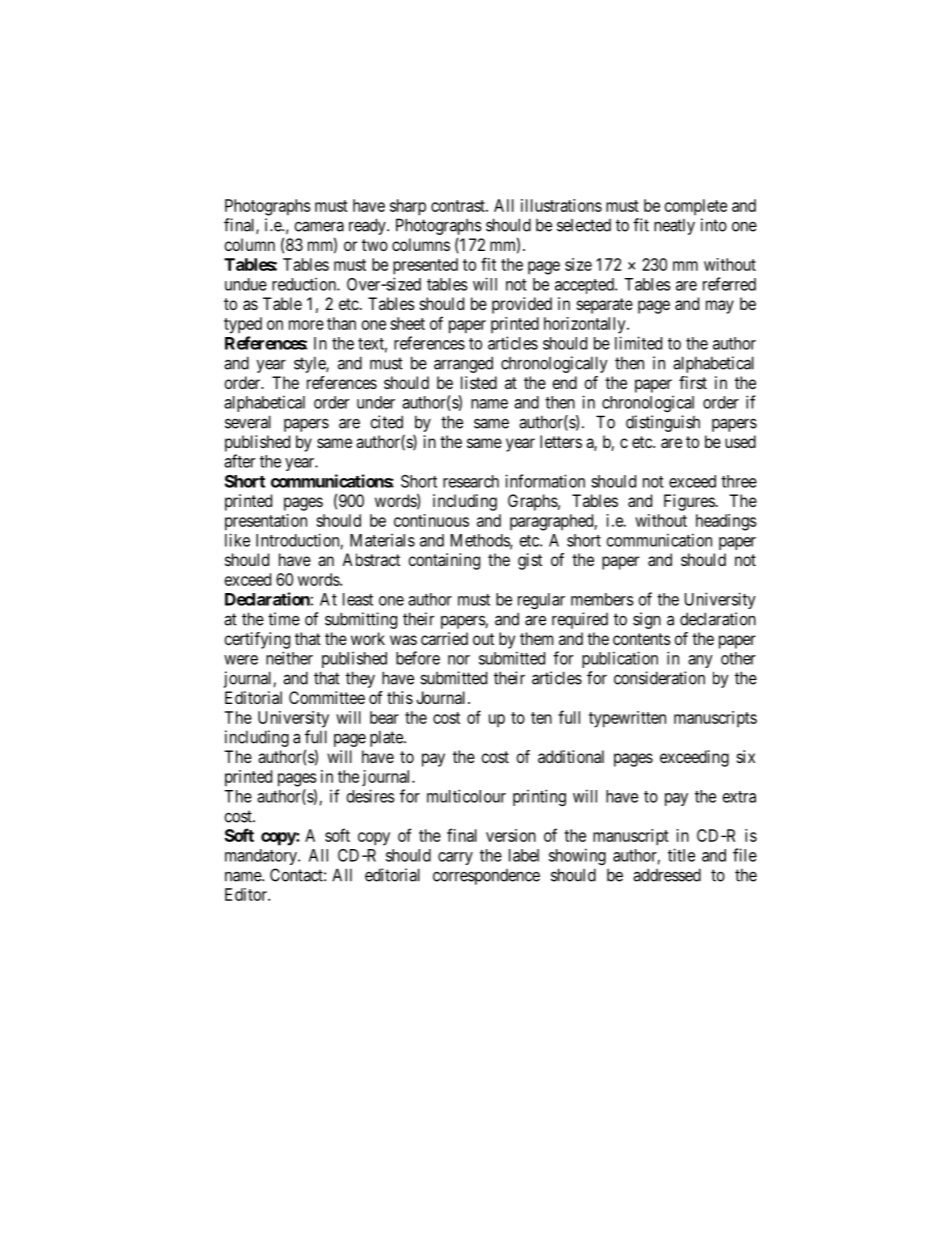 This screenshot has height=1233, width=952. What do you see at coordinates (486, 877) in the screenshot?
I see `correspondence` at bounding box center [486, 877].
